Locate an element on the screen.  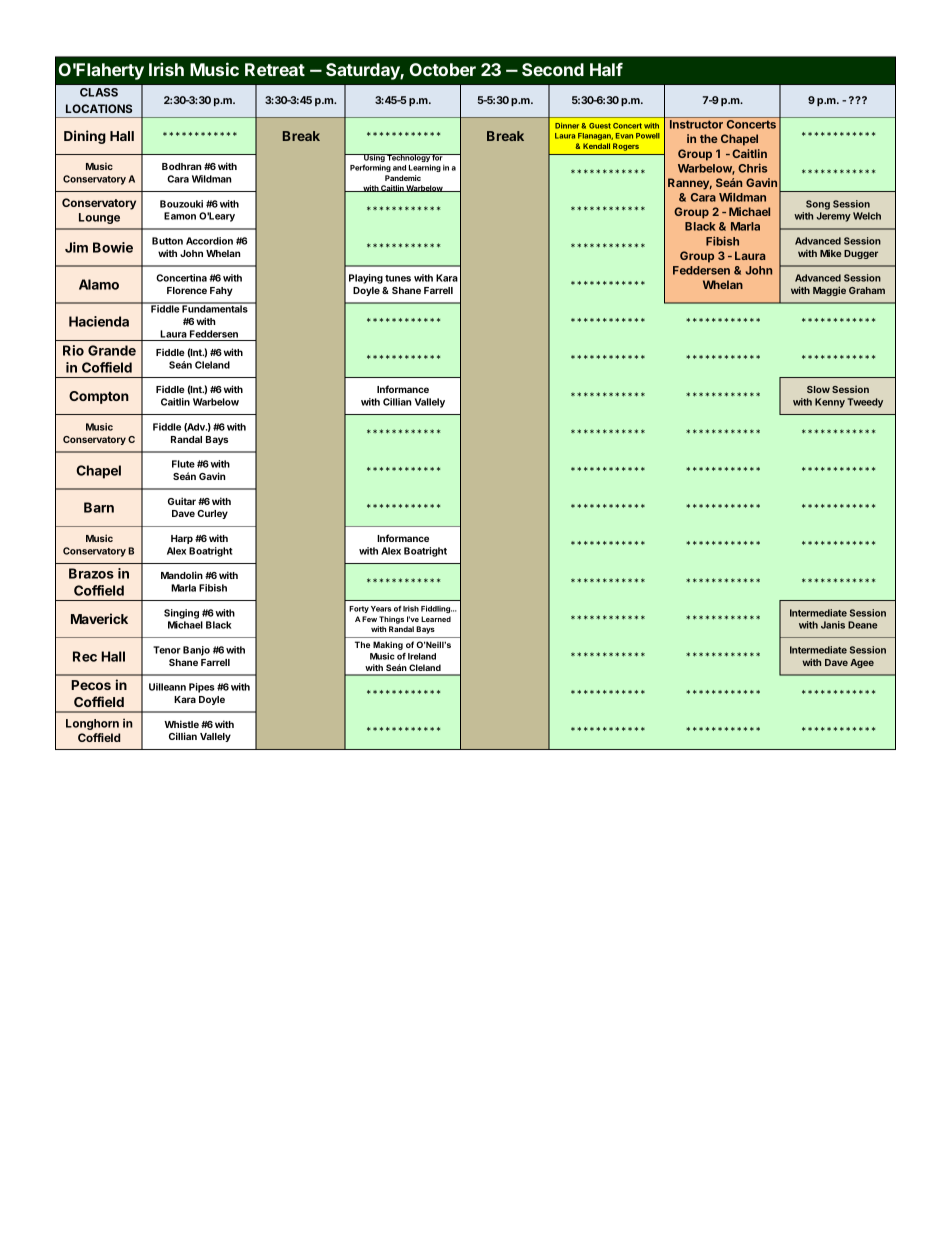
tunes is located at coordinates (398, 278).
